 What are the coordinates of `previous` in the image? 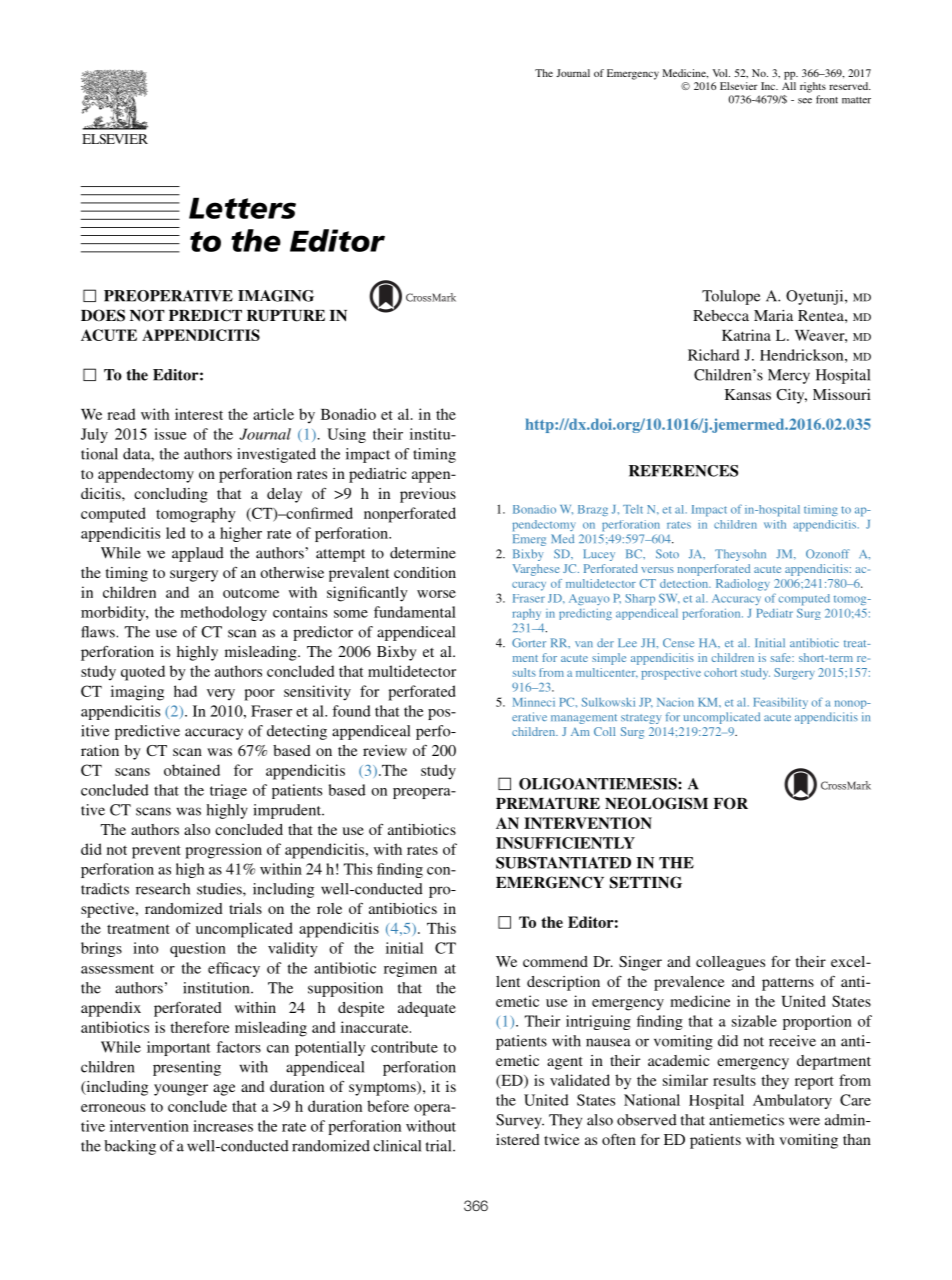 It's located at (428, 495).
